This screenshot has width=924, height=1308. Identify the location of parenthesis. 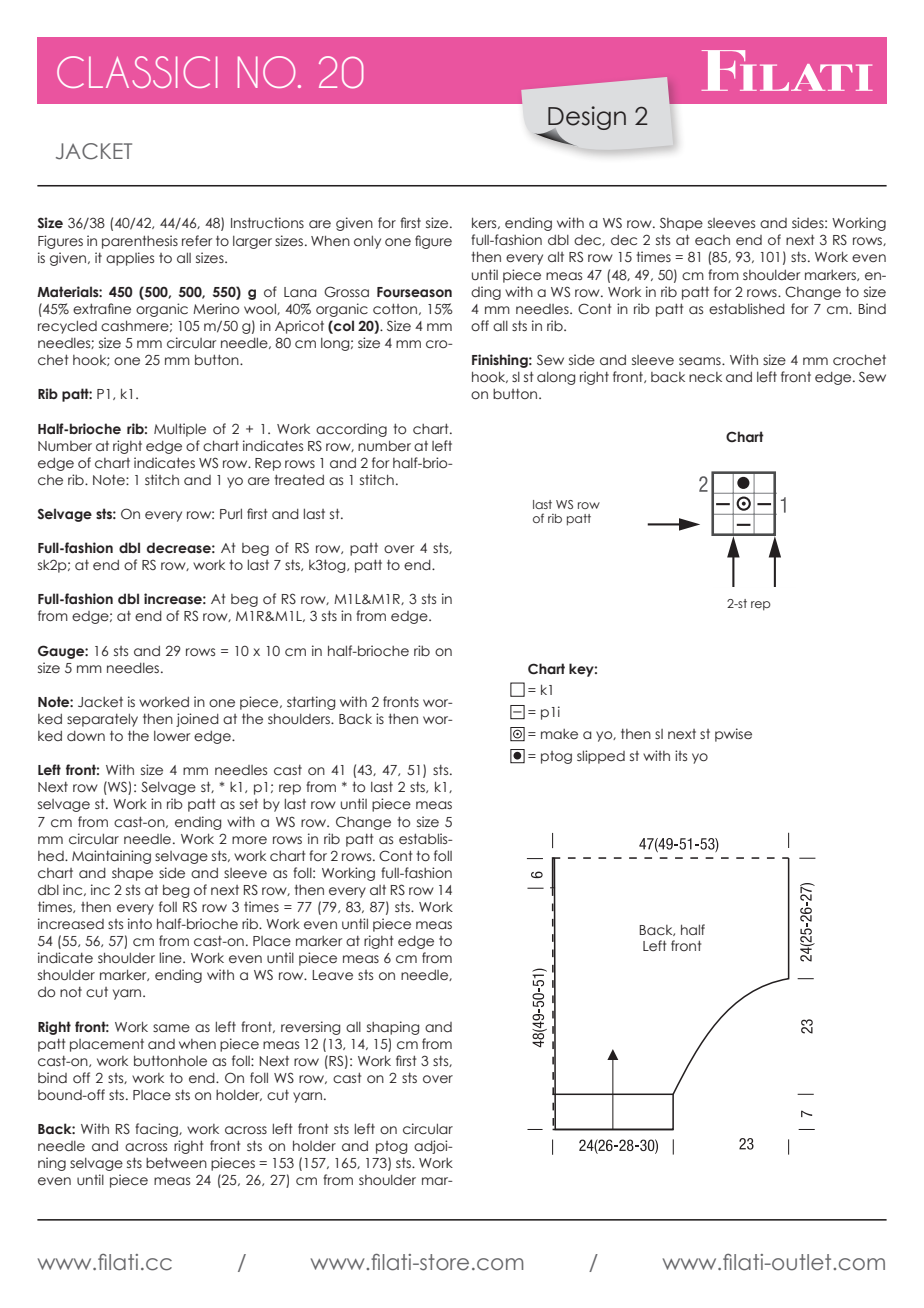
(140, 242).
